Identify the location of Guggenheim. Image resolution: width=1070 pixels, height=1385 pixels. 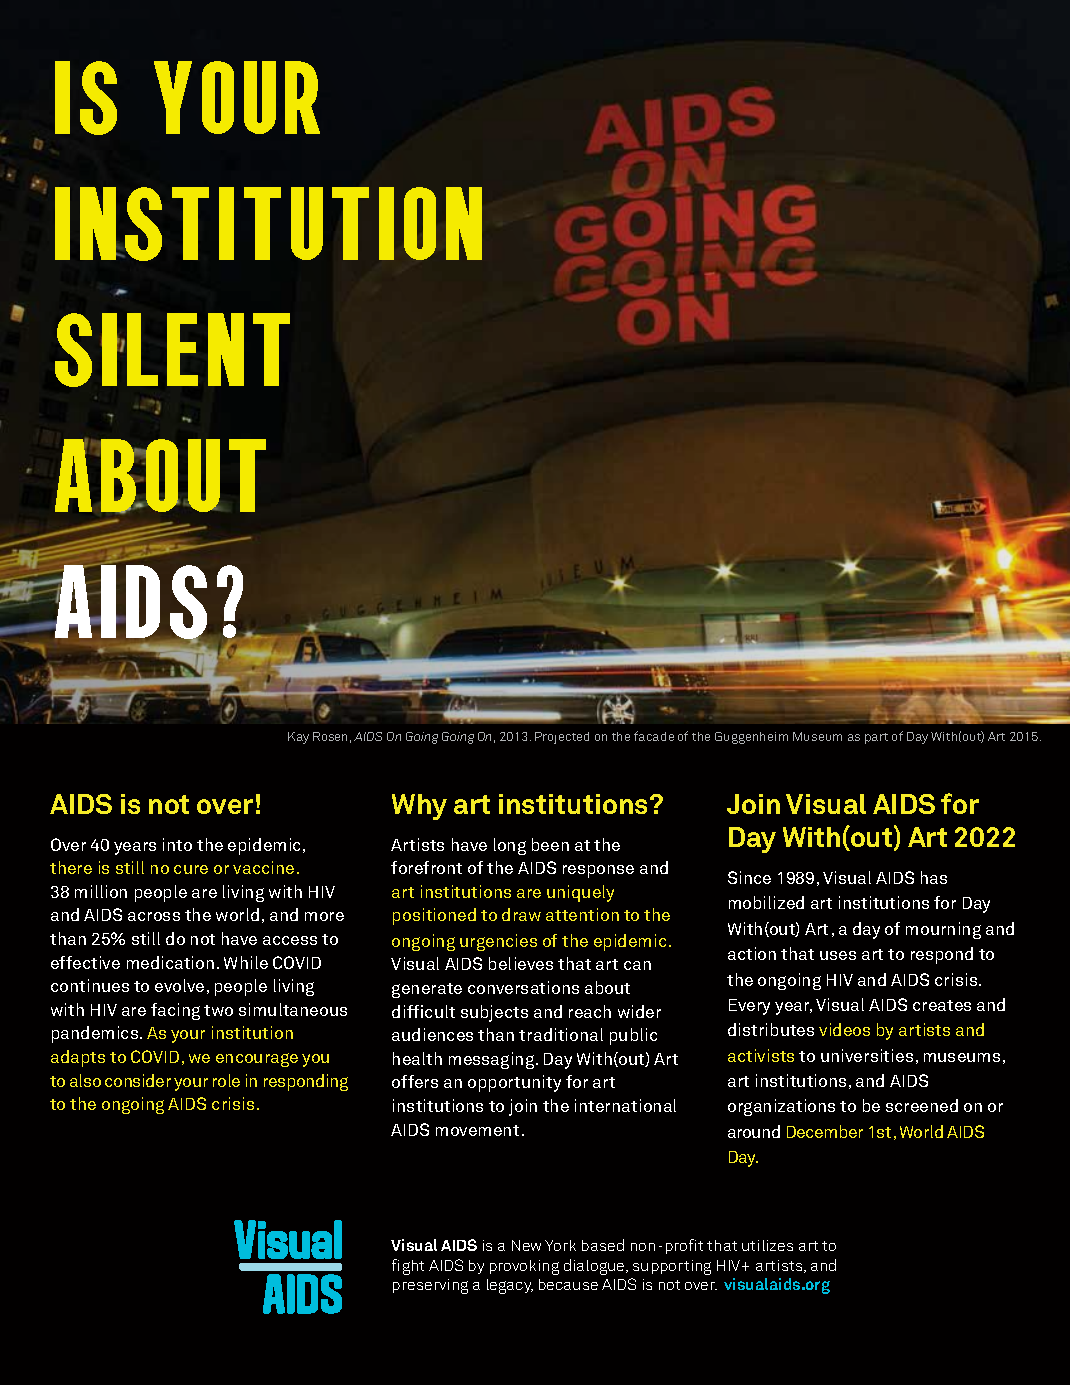
(751, 738).
